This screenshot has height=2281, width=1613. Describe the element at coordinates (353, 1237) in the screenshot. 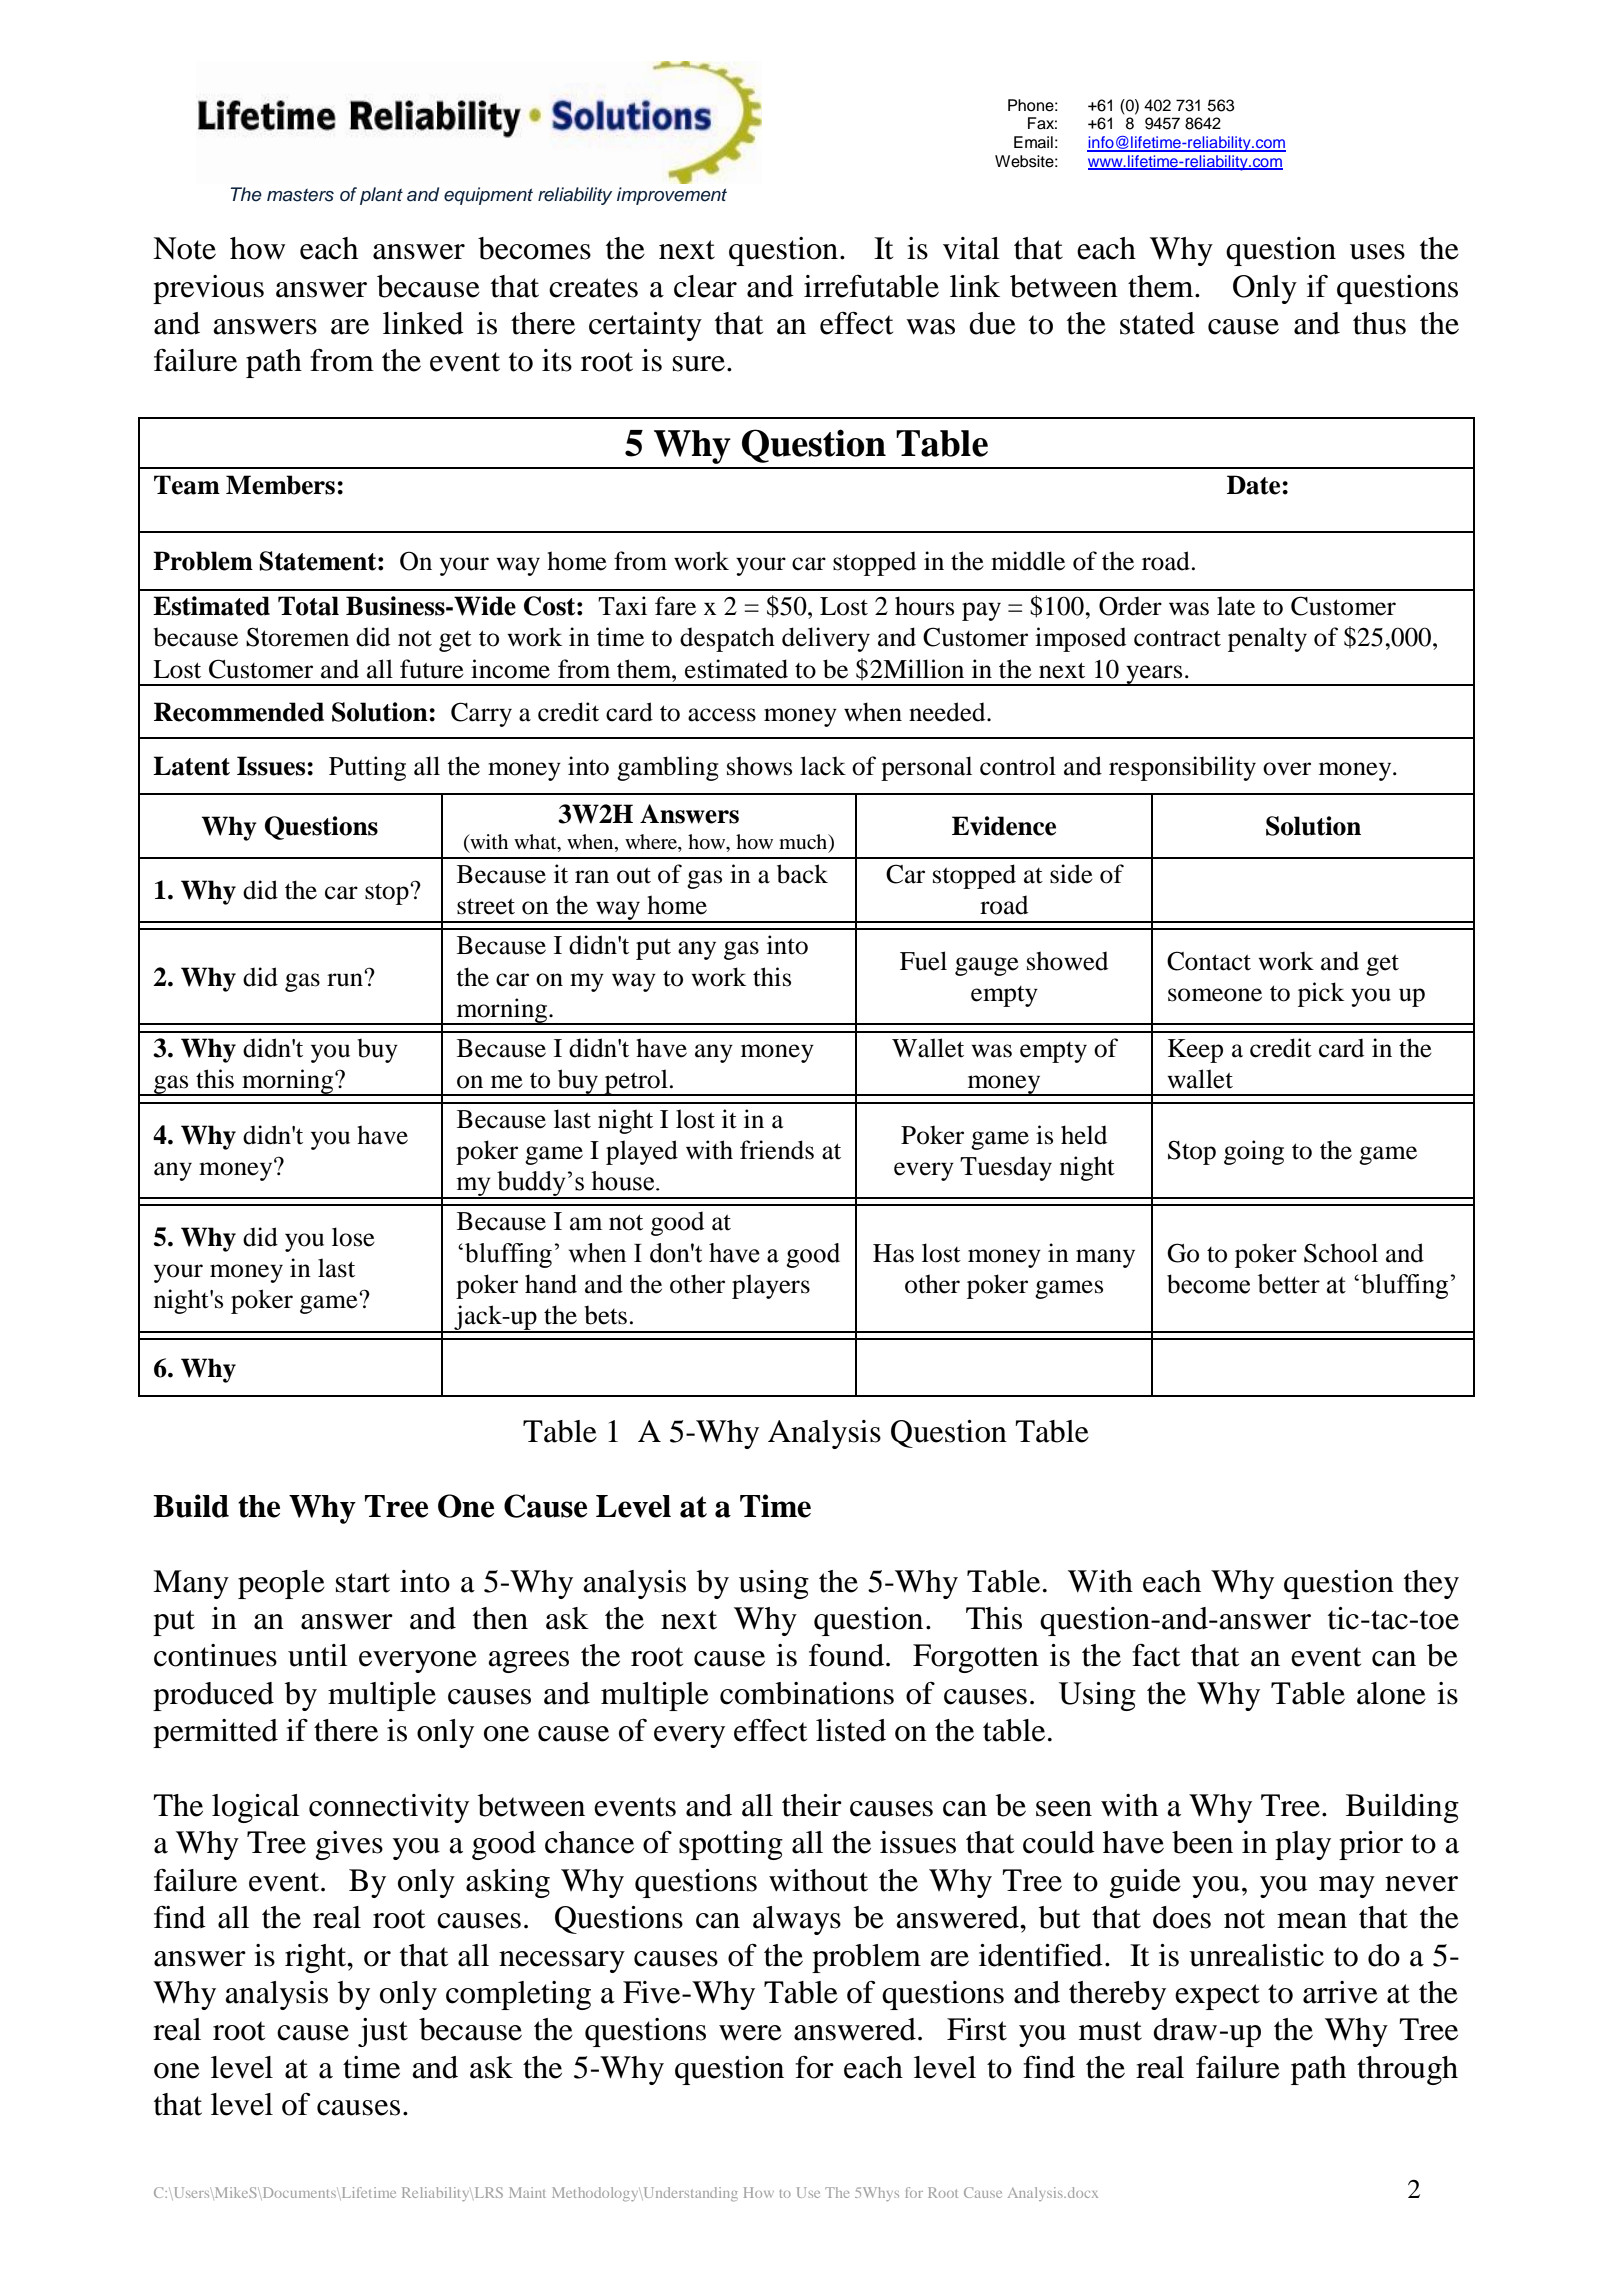

I see `lose` at that location.
